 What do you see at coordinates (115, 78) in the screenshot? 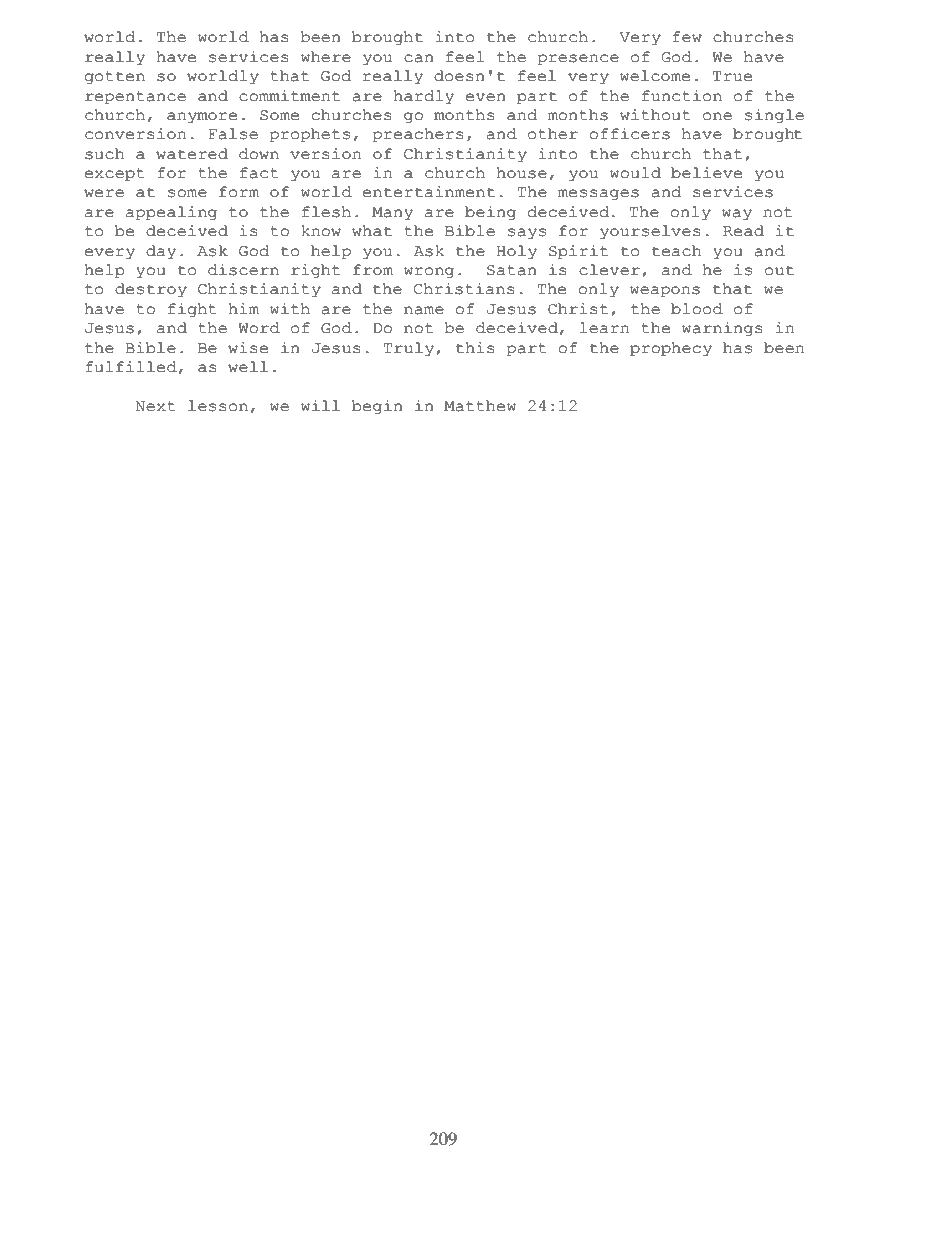
I see `gotten` at bounding box center [115, 78].
